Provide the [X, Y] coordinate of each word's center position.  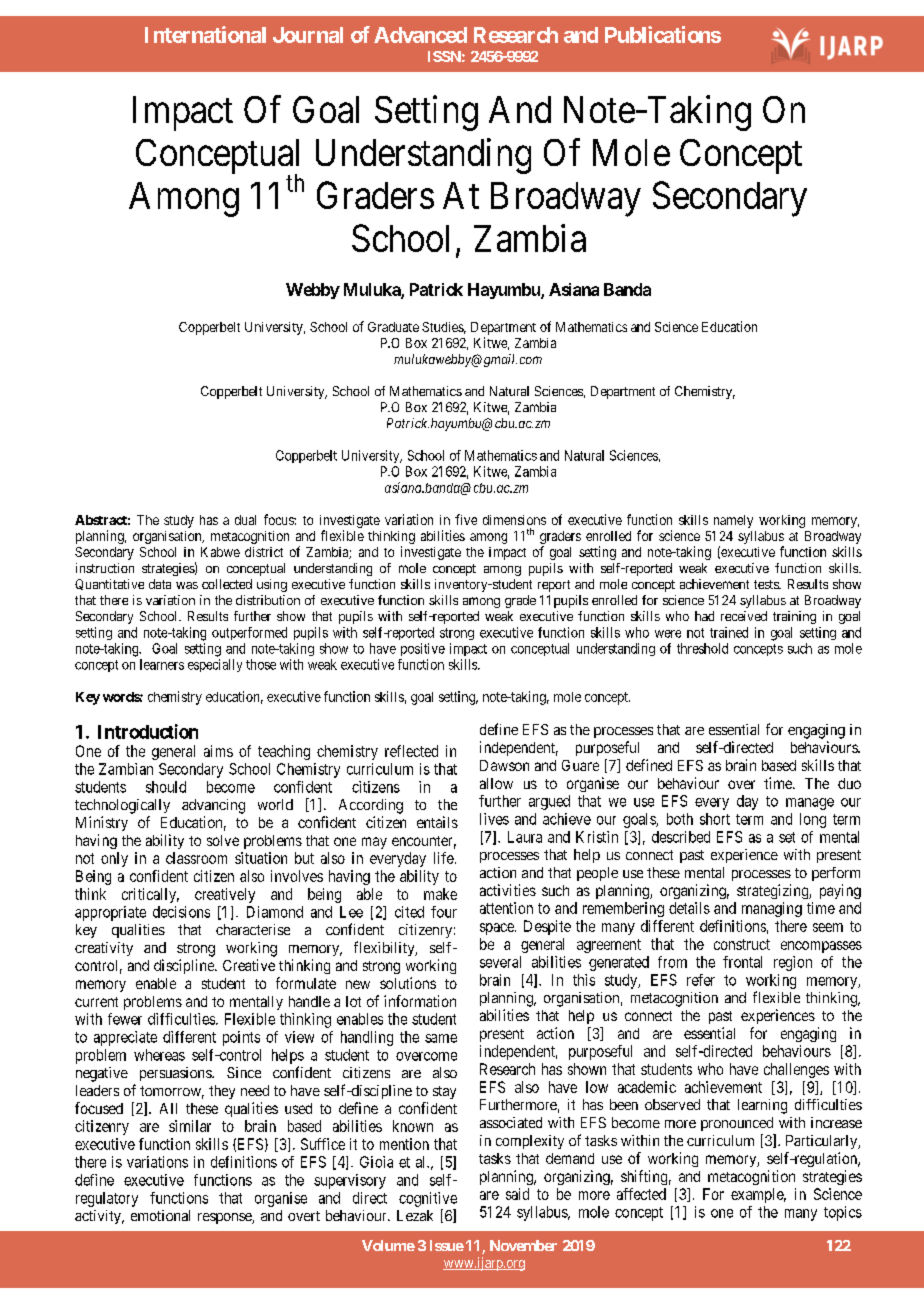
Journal [308, 35]
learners [162, 664]
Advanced [420, 35]
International [205, 34]
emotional [160, 1215]
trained [729, 632]
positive [423, 649]
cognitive [428, 1199]
